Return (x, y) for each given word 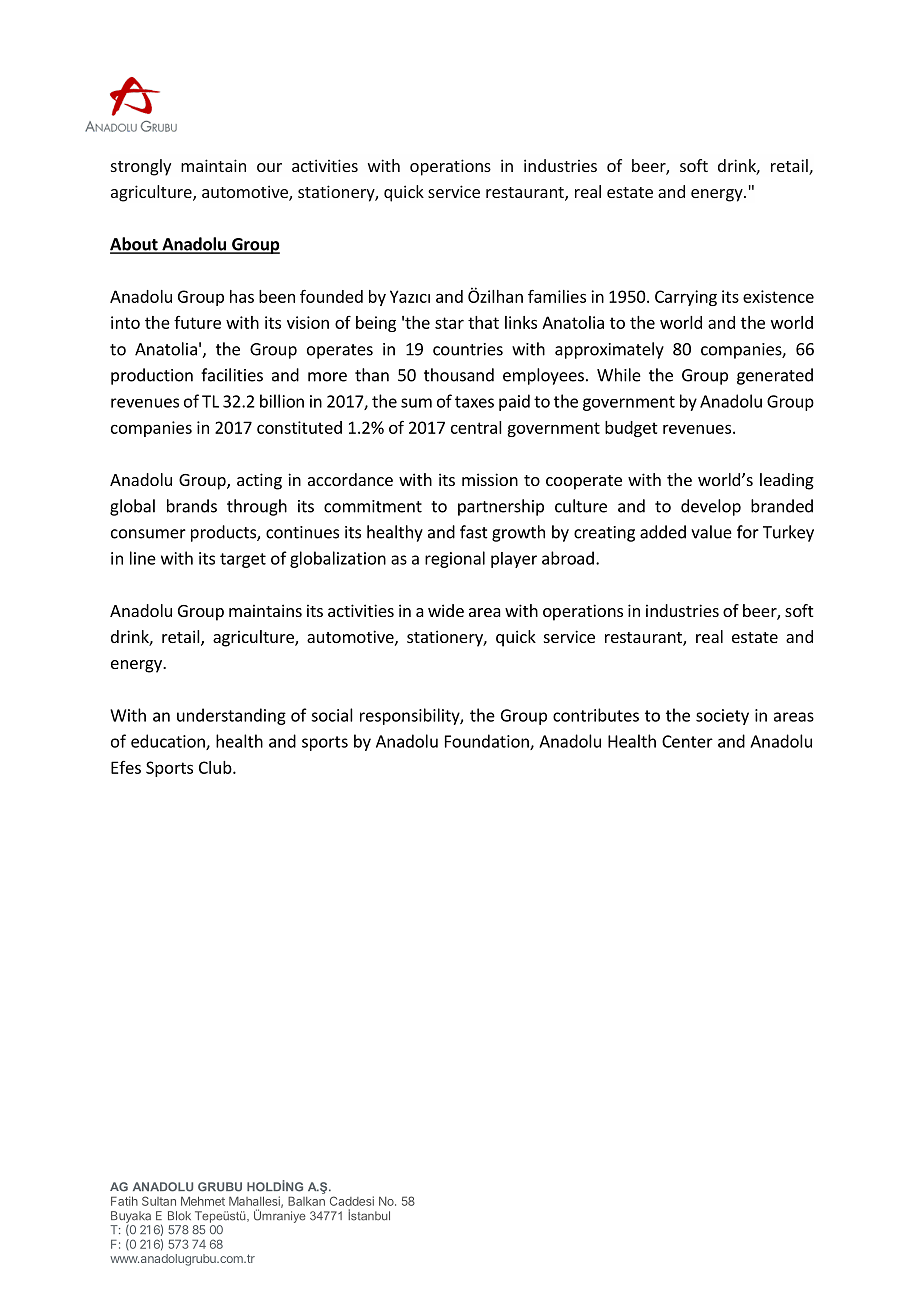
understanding (231, 716)
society (722, 717)
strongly (141, 167)
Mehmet (203, 1201)
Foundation (488, 742)
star (449, 323)
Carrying (686, 298)
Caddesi (352, 1201)
